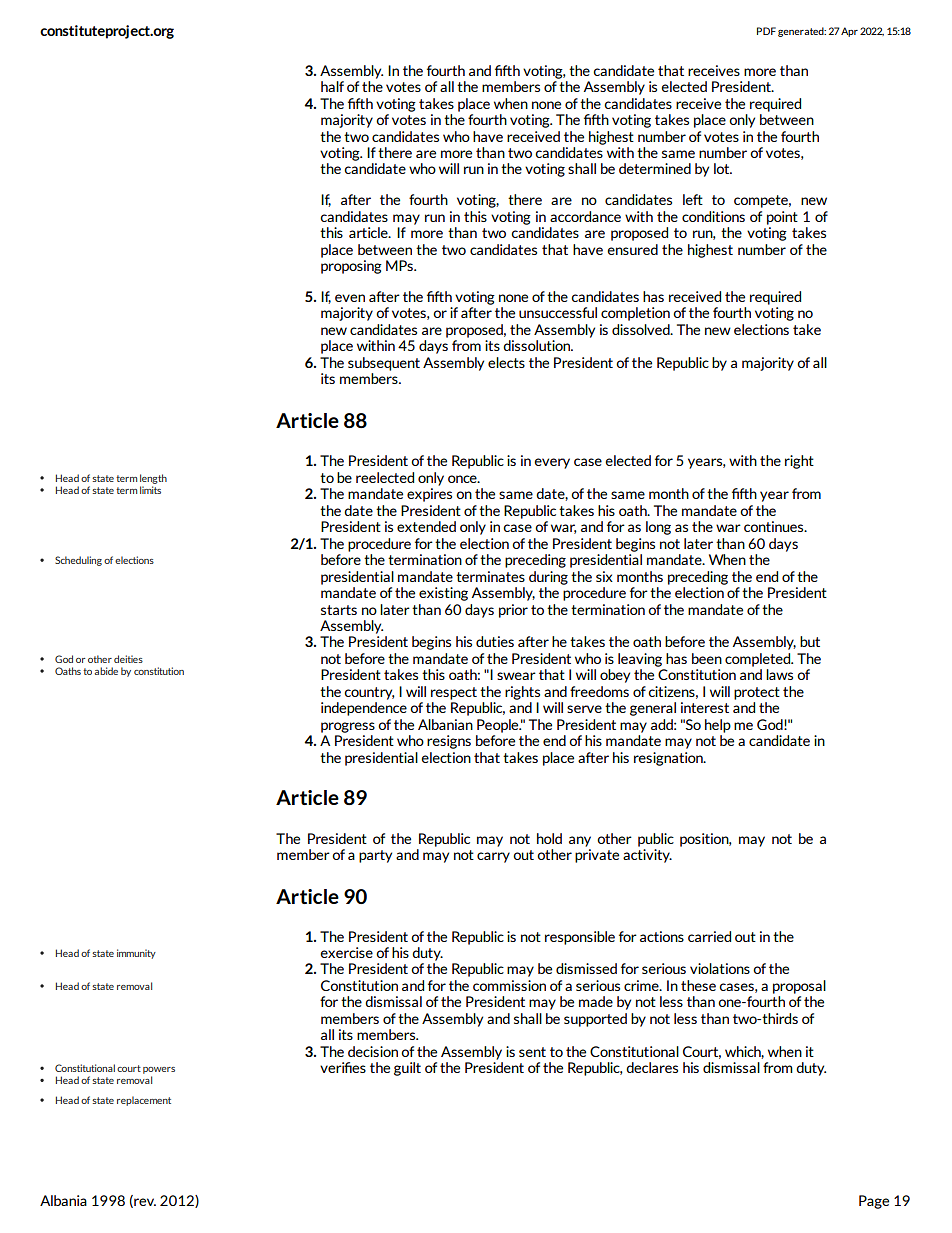 The height and width of the screenshot is (1233, 952). I want to click on dissolved, so click(642, 329).
